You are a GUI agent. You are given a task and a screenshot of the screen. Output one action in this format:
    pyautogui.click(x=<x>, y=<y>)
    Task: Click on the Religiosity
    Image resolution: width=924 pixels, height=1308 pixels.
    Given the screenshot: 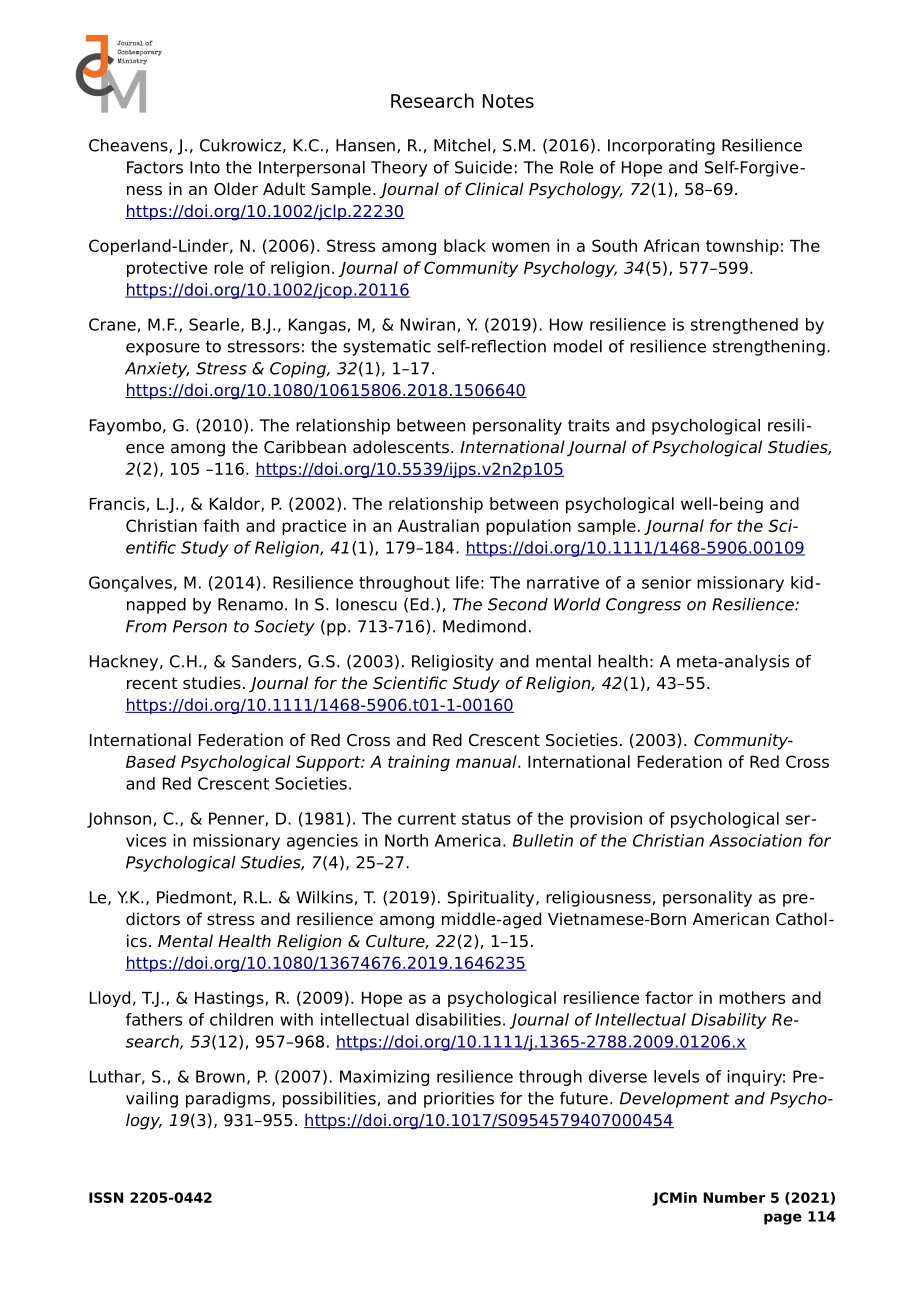 What is the action you would take?
    pyautogui.click(x=453, y=663)
